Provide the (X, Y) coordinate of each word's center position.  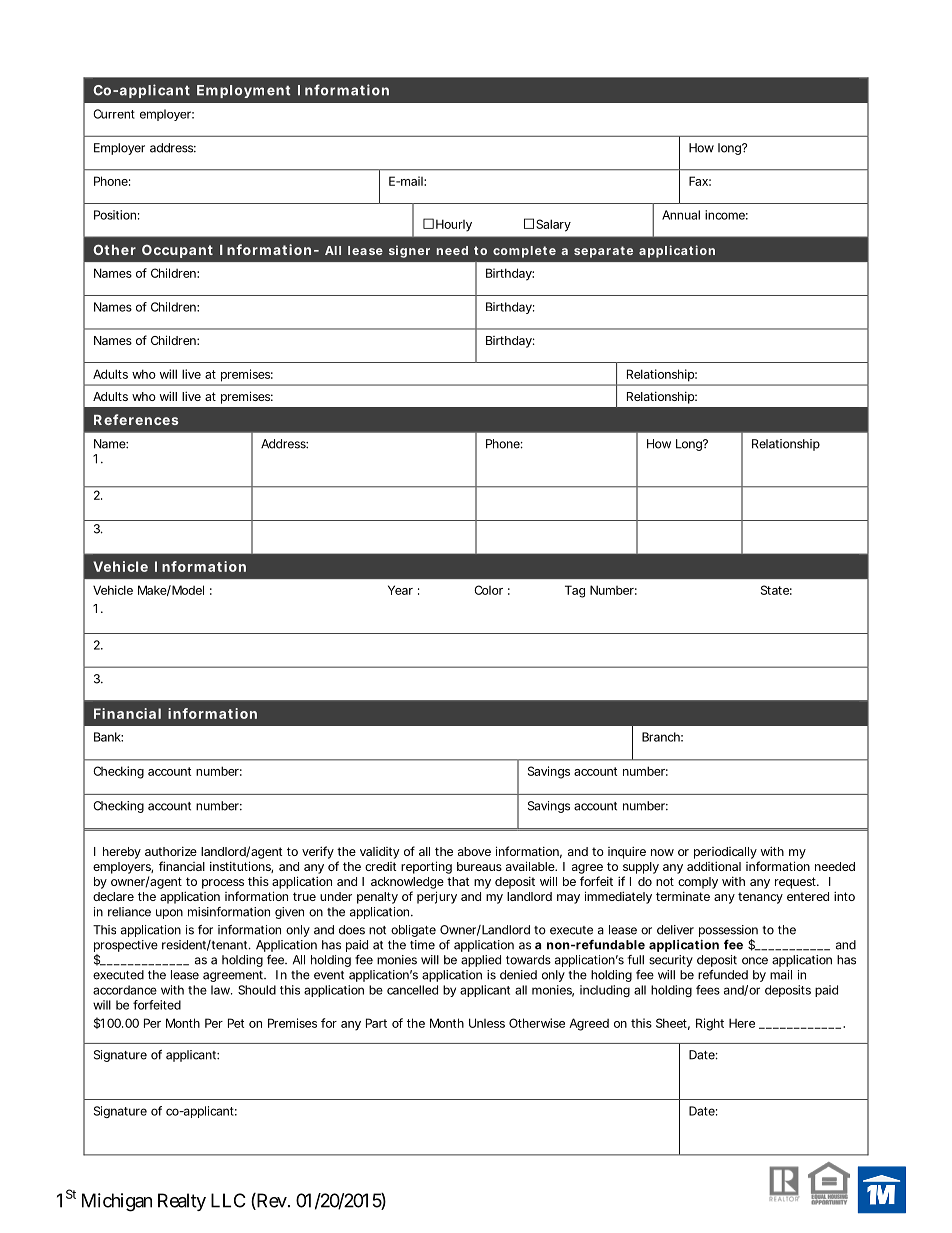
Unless (487, 1023)
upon (169, 914)
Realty (182, 1202)
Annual (681, 215)
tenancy (760, 898)
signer (409, 251)
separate (603, 252)
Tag (575, 591)
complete (524, 252)
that (458, 881)
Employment (243, 91)
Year (400, 590)
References (136, 419)
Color (488, 590)
